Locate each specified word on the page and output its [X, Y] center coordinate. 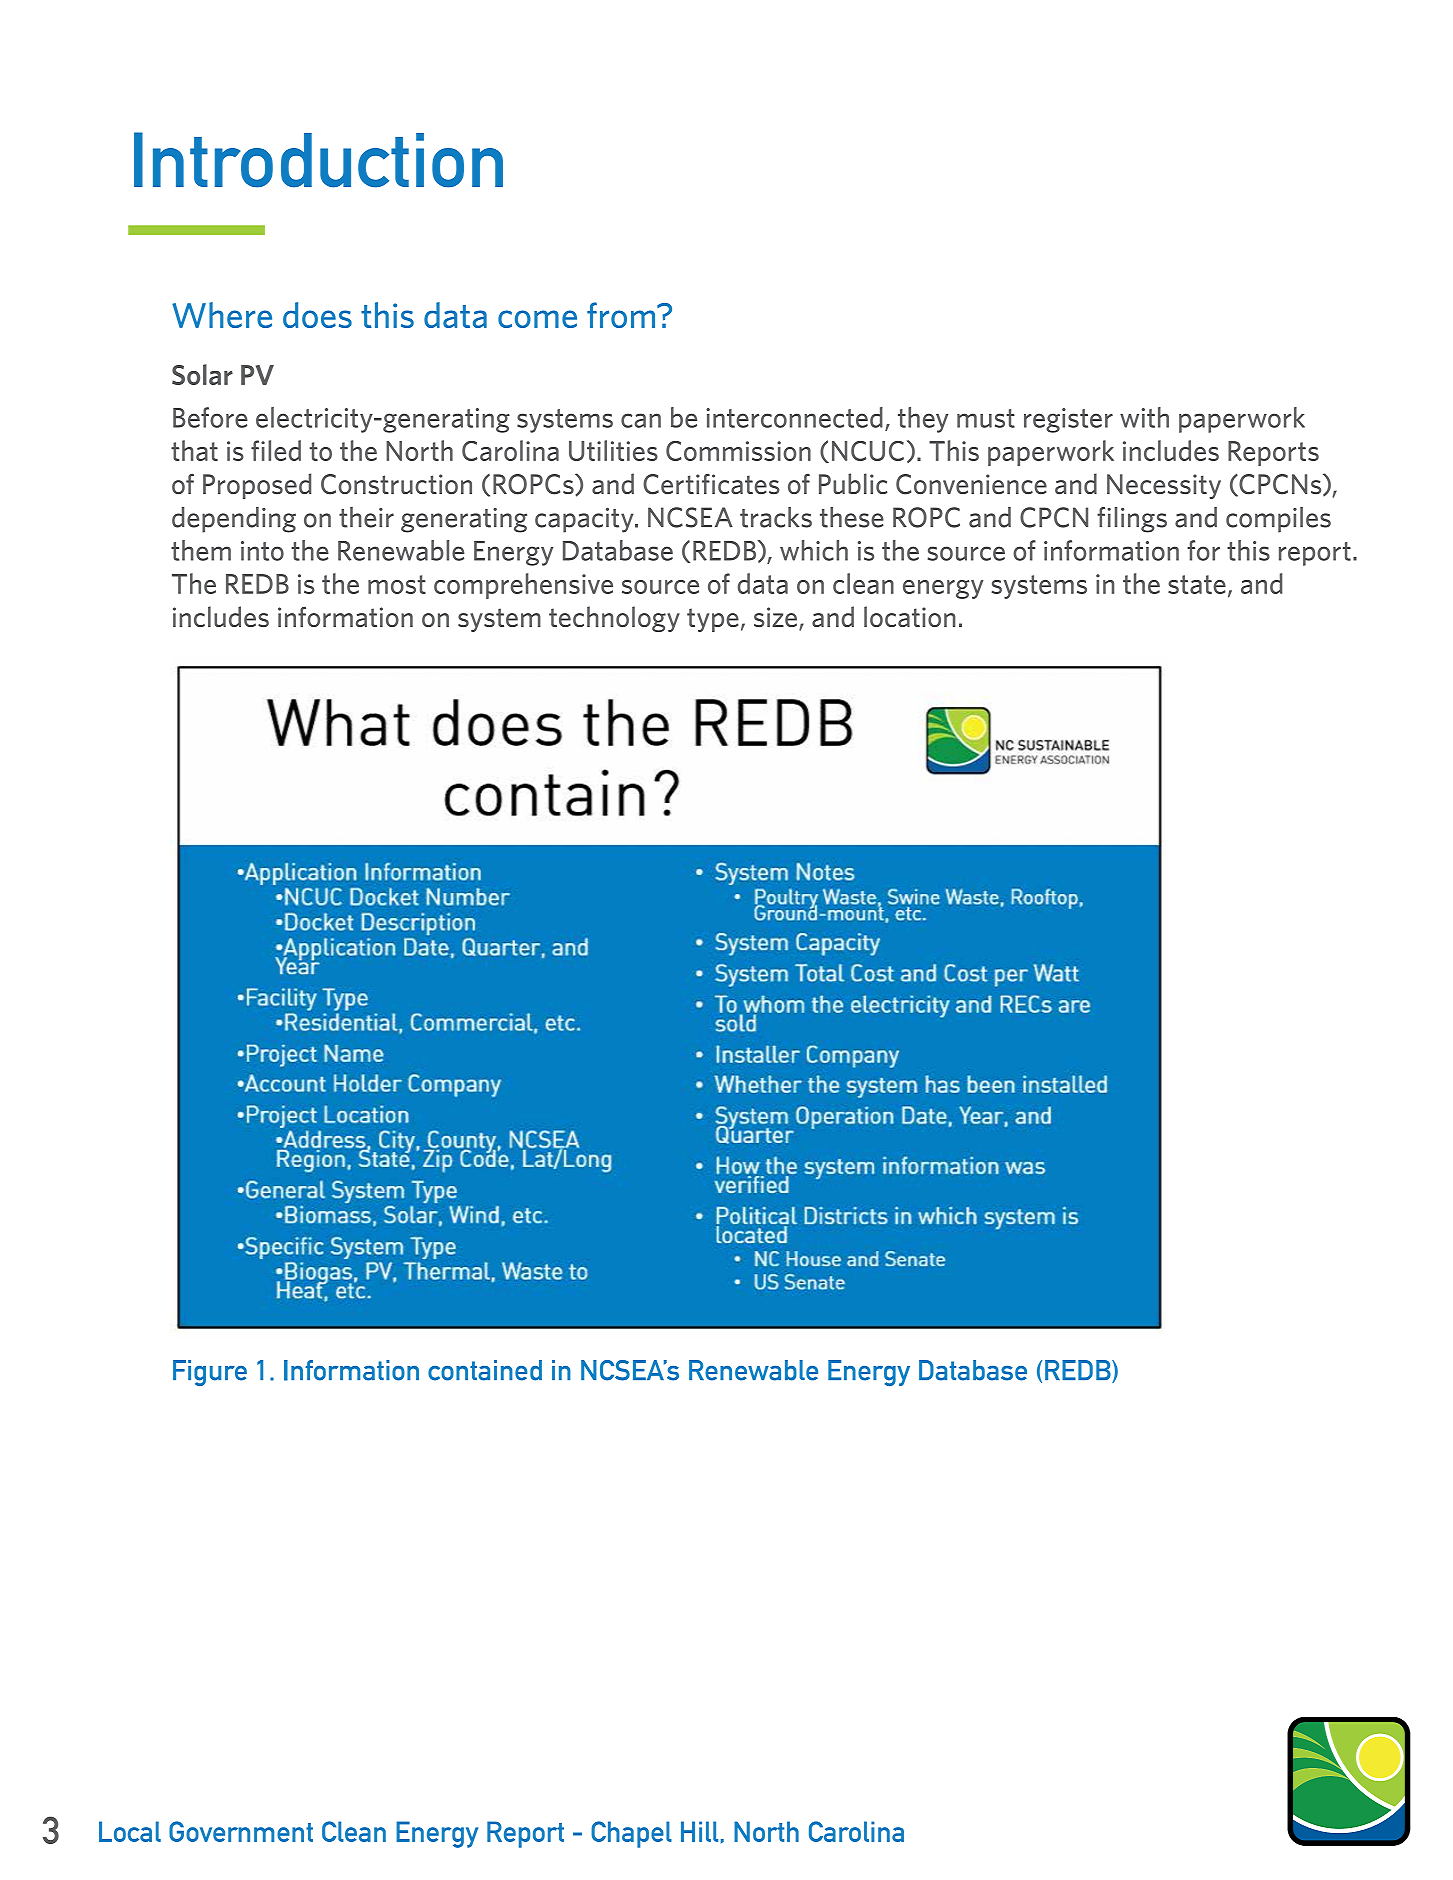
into [262, 551]
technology [614, 619]
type [713, 620]
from [622, 315]
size [777, 618]
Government [241, 1831]
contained [485, 1370]
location [910, 616]
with [1144, 417]
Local [130, 1831]
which [814, 550]
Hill [699, 1831]
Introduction [318, 160]
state [1197, 584]
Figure [210, 1373]
